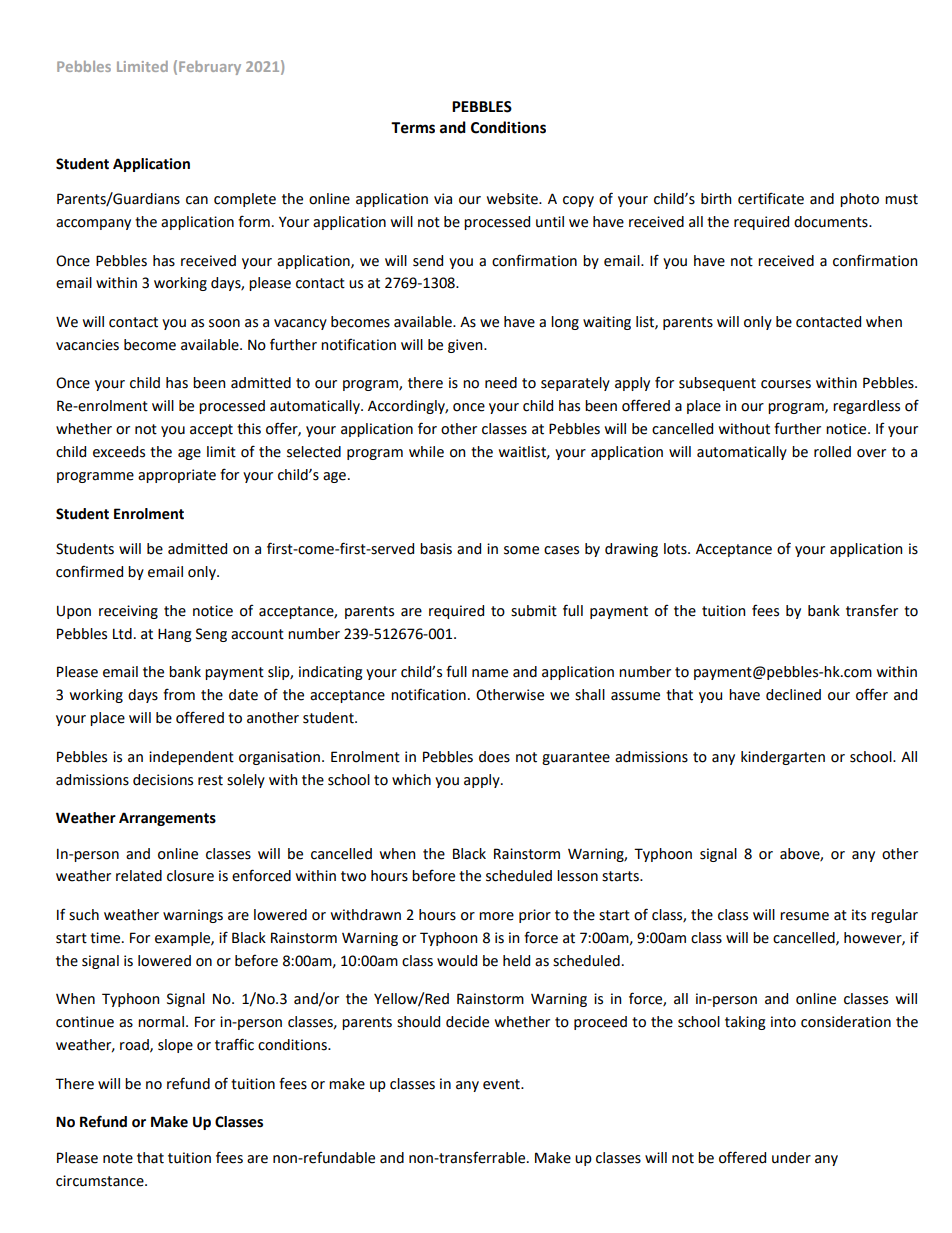 Image resolution: width=952 pixels, height=1233 pixels. I want to click on rolled, so click(832, 452).
